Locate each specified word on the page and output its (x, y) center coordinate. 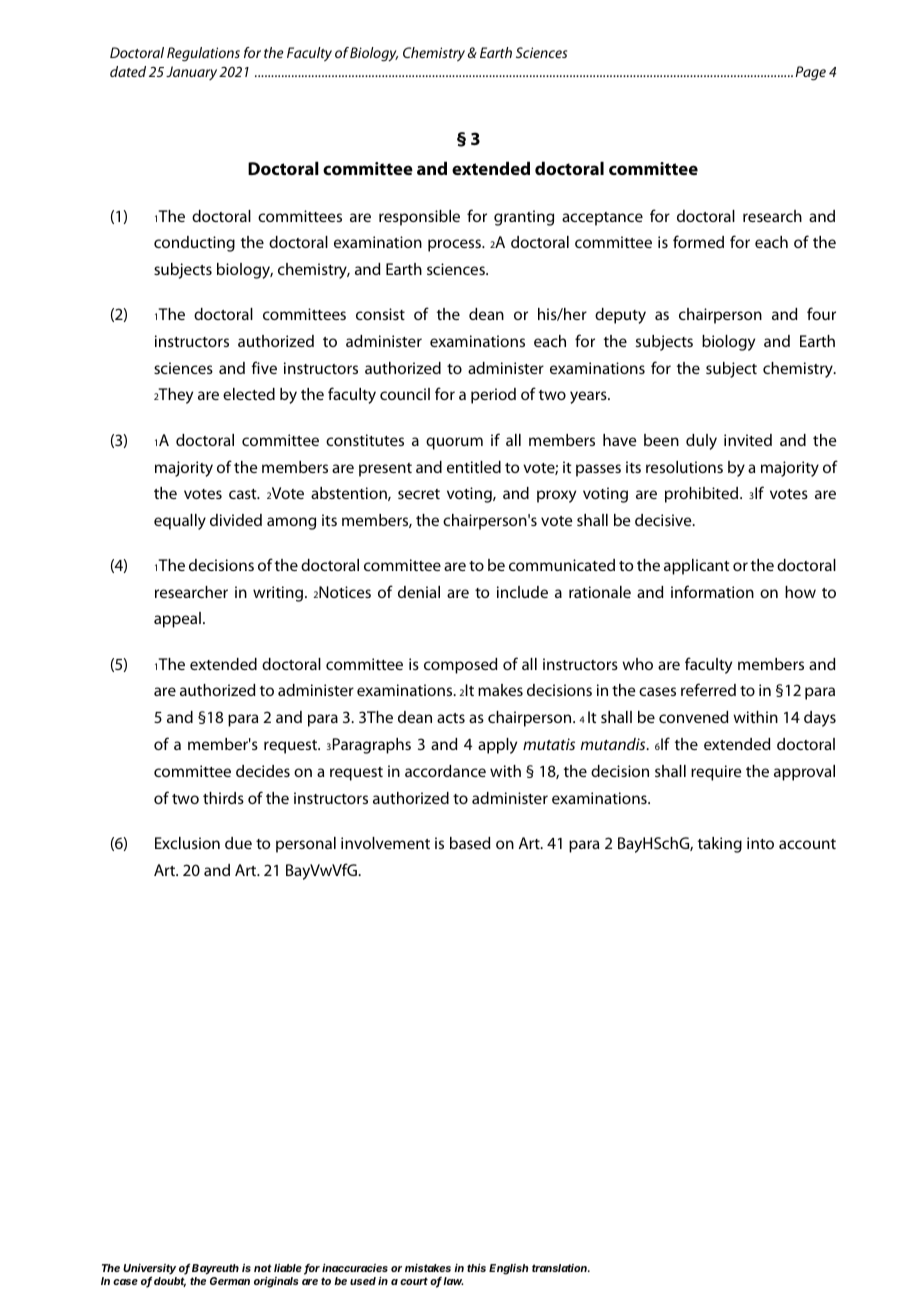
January (191, 73)
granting (524, 218)
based (470, 843)
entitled (474, 467)
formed (698, 241)
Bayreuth (215, 1269)
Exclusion (187, 843)
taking (720, 845)
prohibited (703, 495)
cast (244, 494)
